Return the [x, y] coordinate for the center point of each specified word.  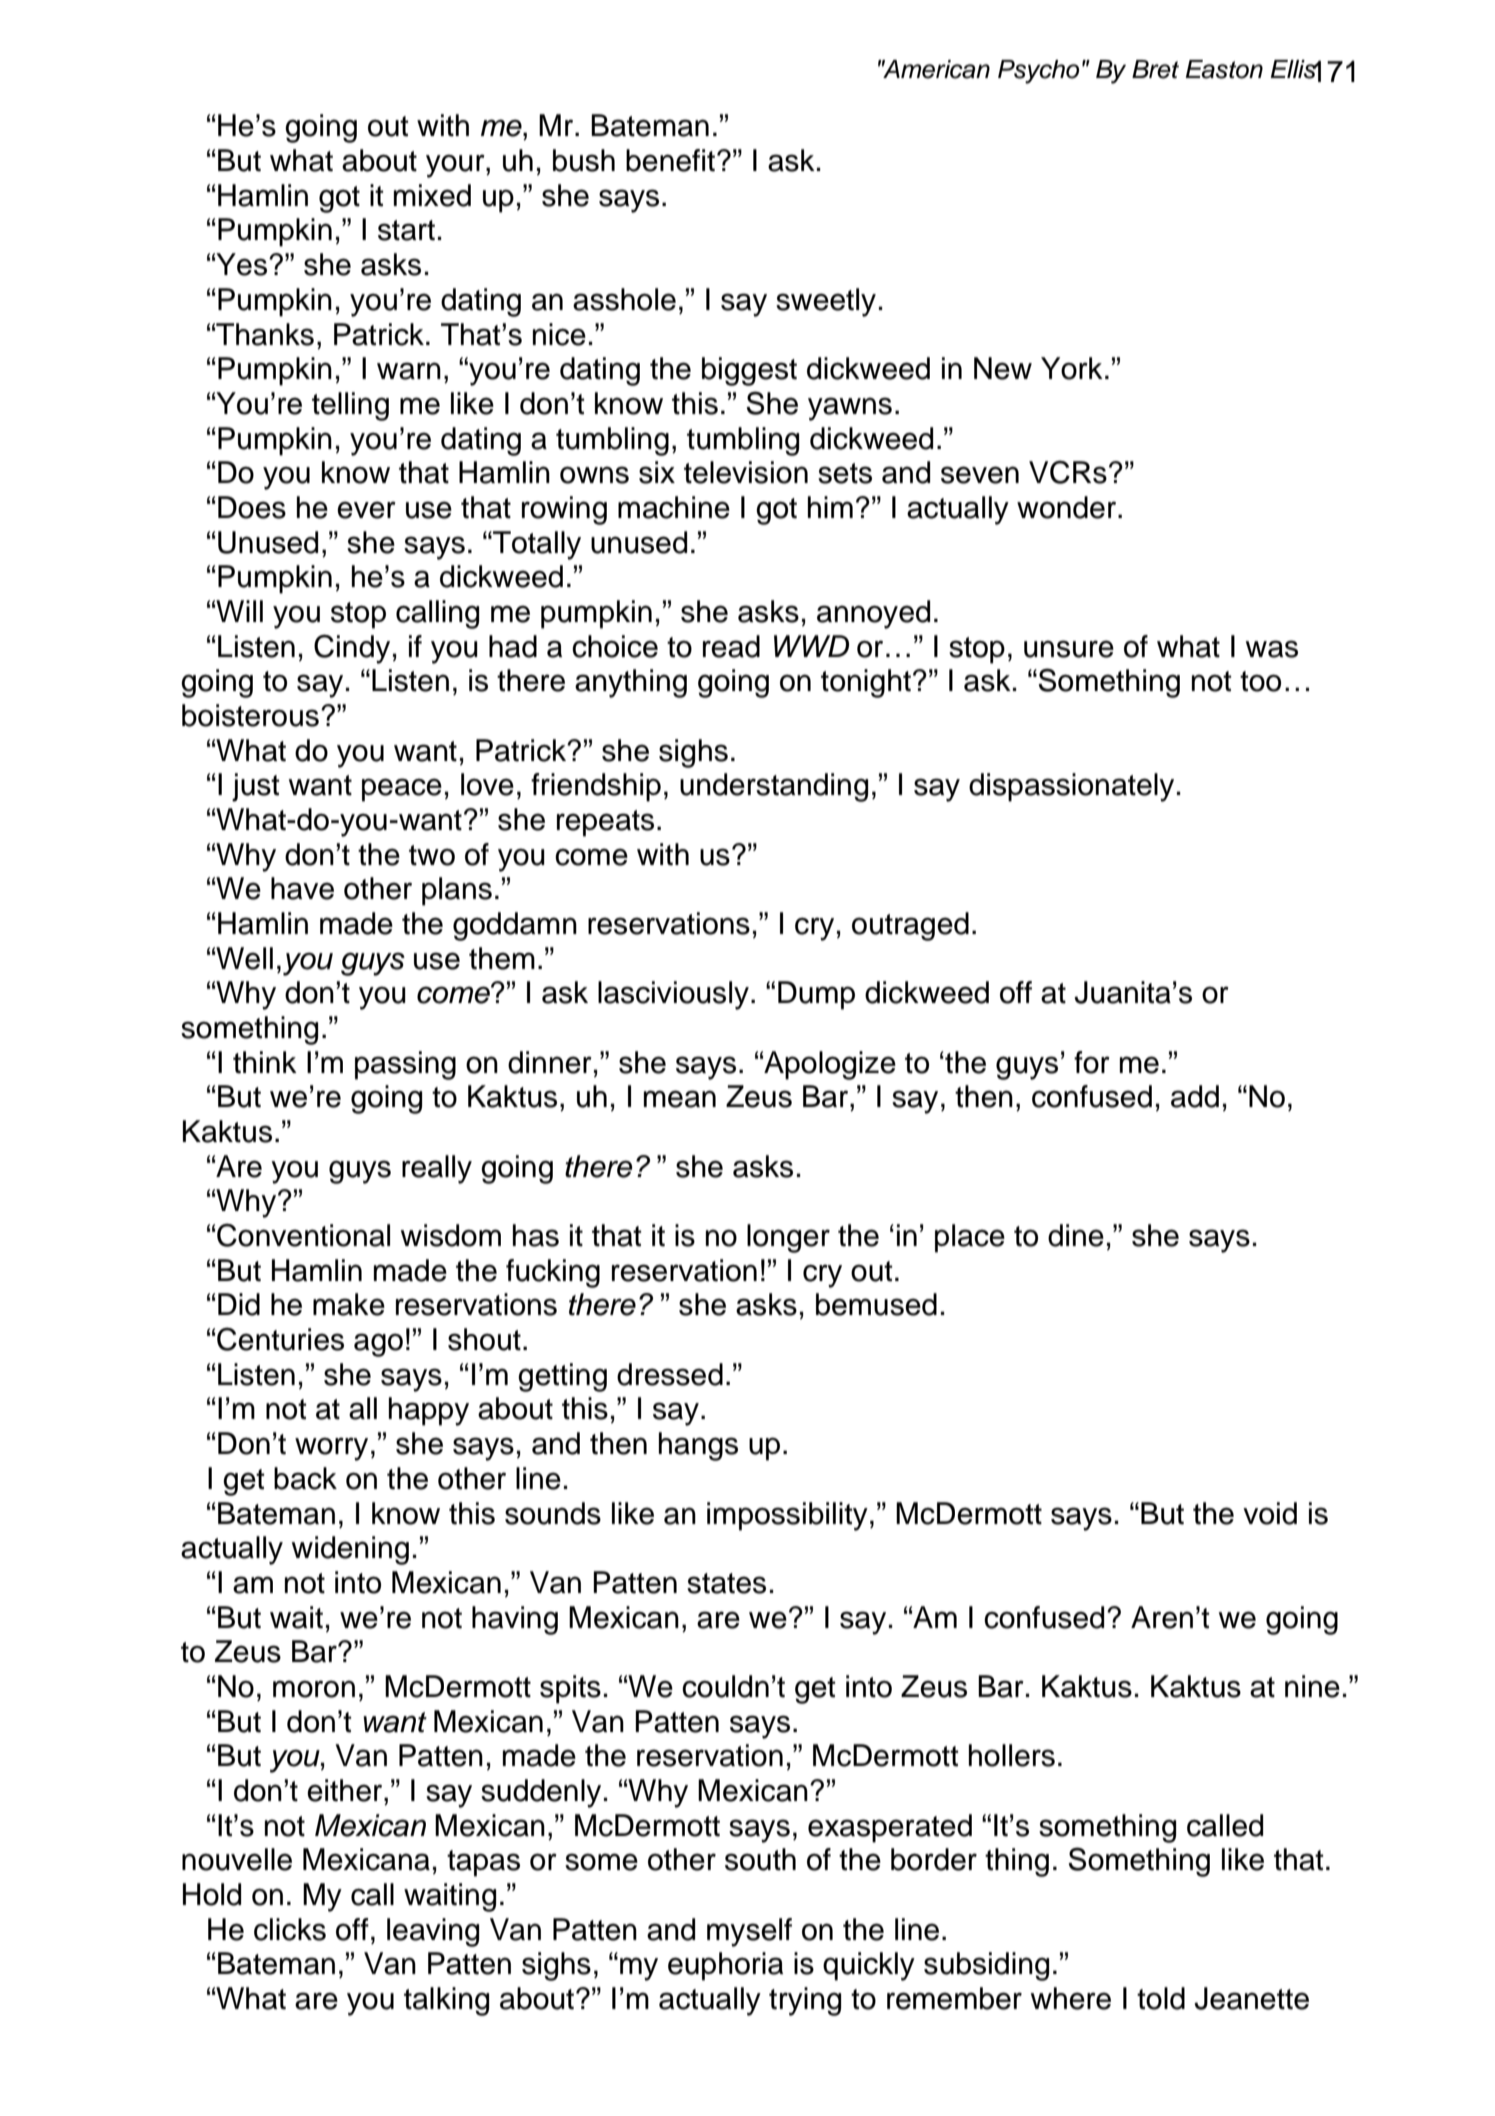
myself [749, 1932]
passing [405, 1065]
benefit [672, 160]
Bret [1155, 69]
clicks [290, 1929]
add [1195, 1096]
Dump [816, 995]
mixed [432, 195]
